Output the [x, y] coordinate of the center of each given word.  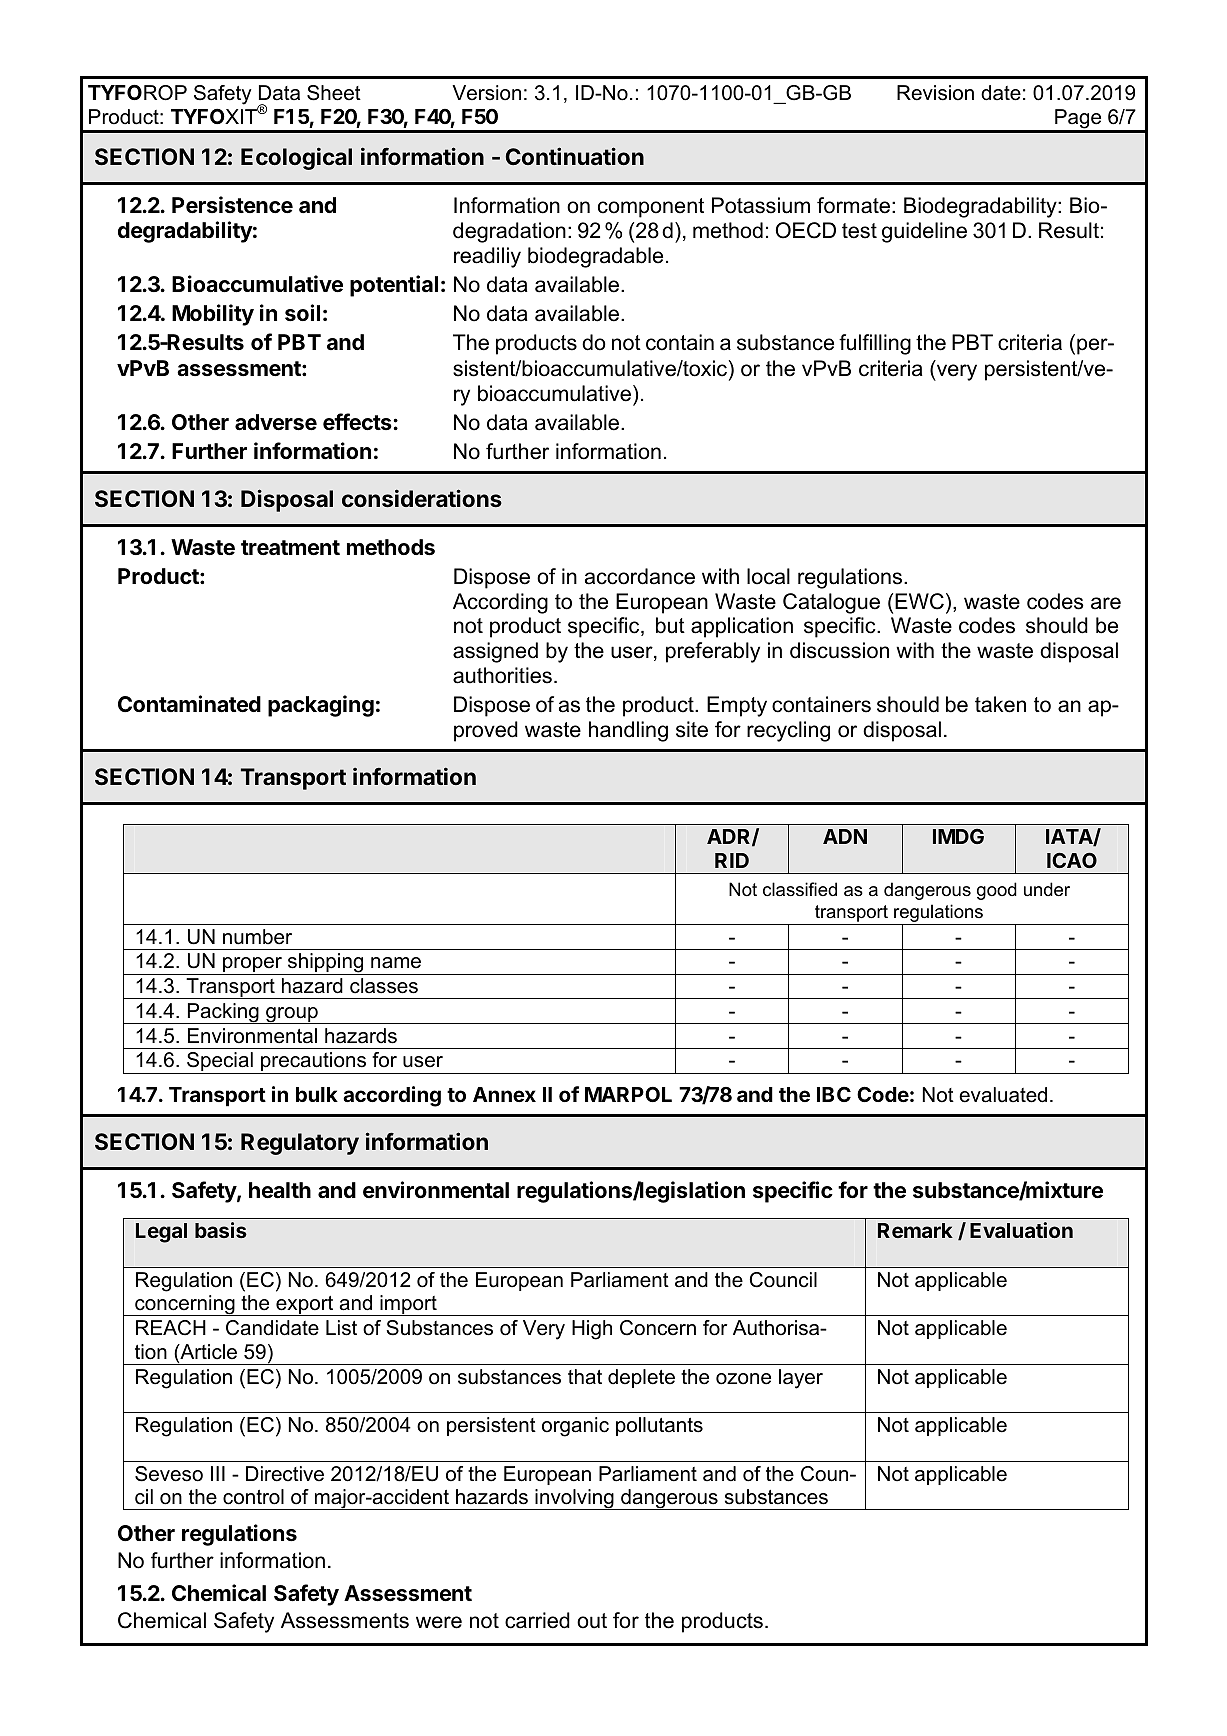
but [670, 625]
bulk [317, 1094]
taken [1000, 704]
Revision [935, 93]
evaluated [1003, 1095]
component [651, 208]
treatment [290, 548]
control [253, 1497]
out [592, 1621]
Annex [504, 1094]
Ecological [296, 158]
